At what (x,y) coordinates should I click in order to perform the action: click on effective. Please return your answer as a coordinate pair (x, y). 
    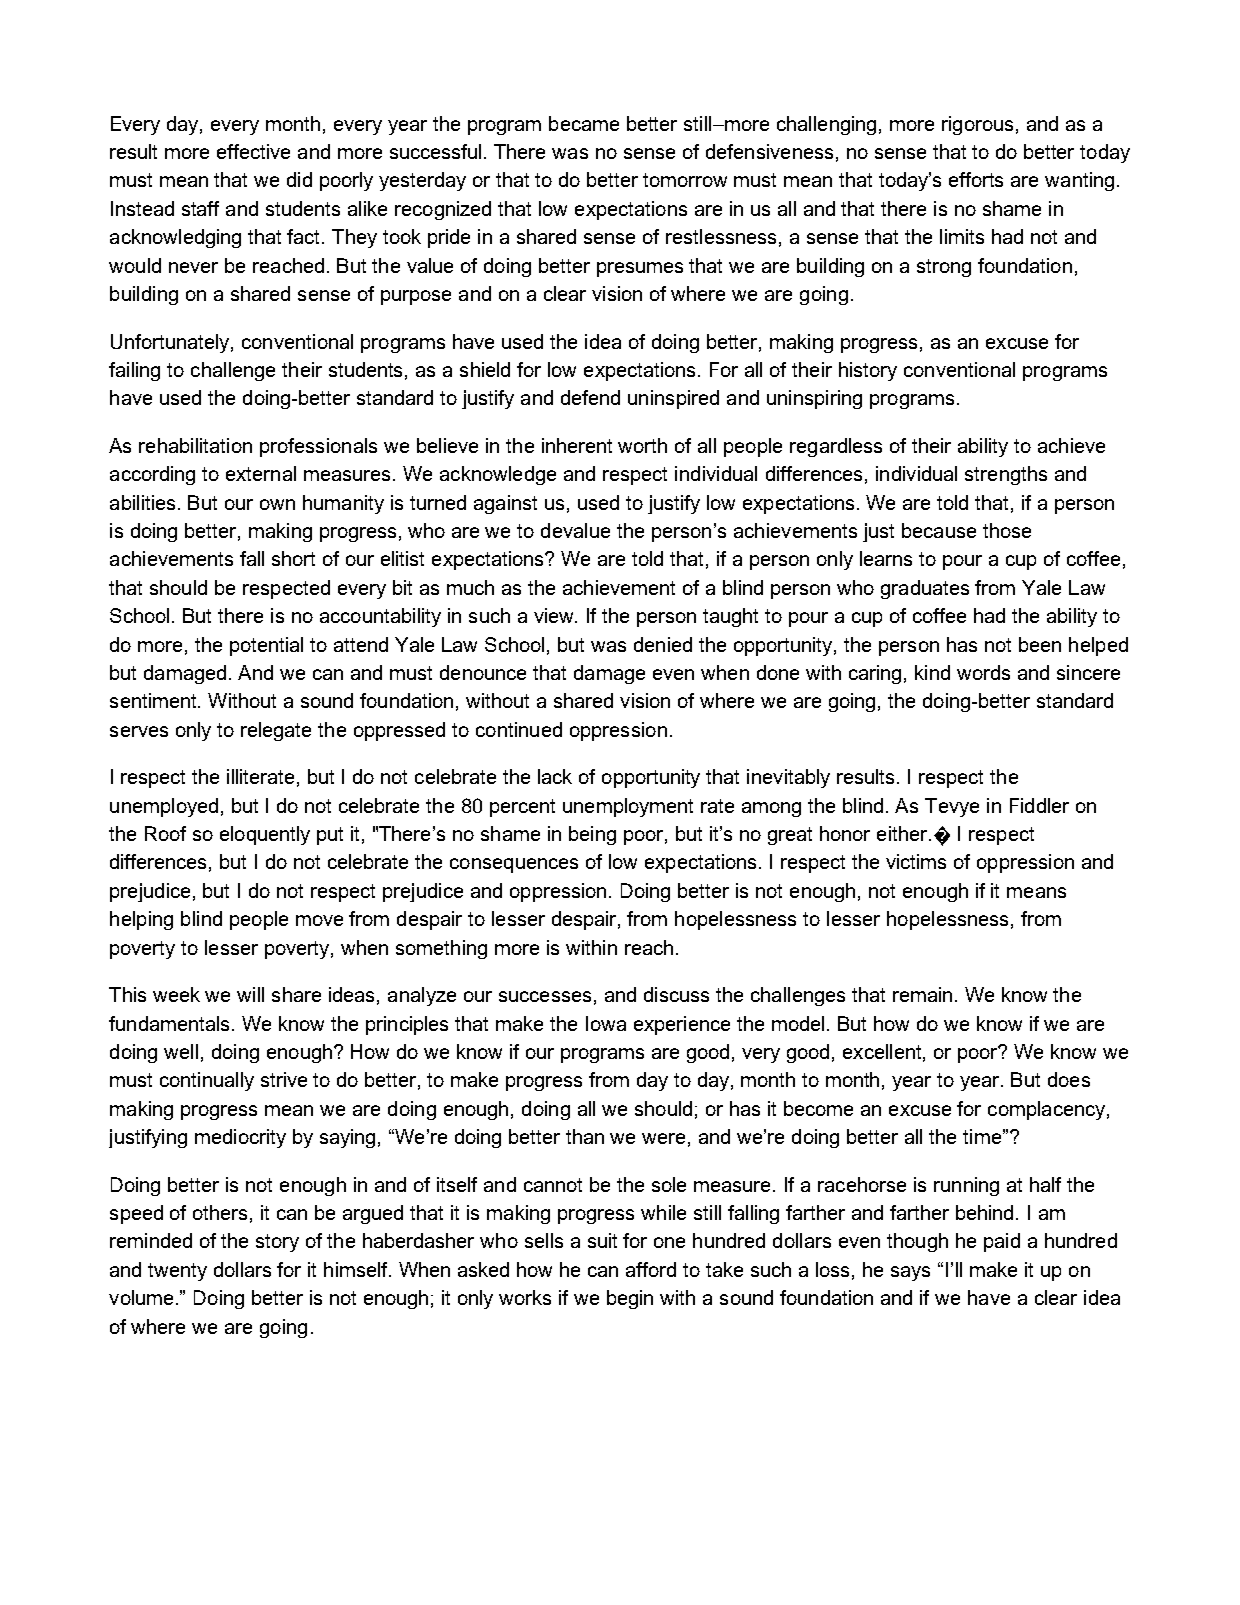
    Looking at the image, I should click on (253, 151).
